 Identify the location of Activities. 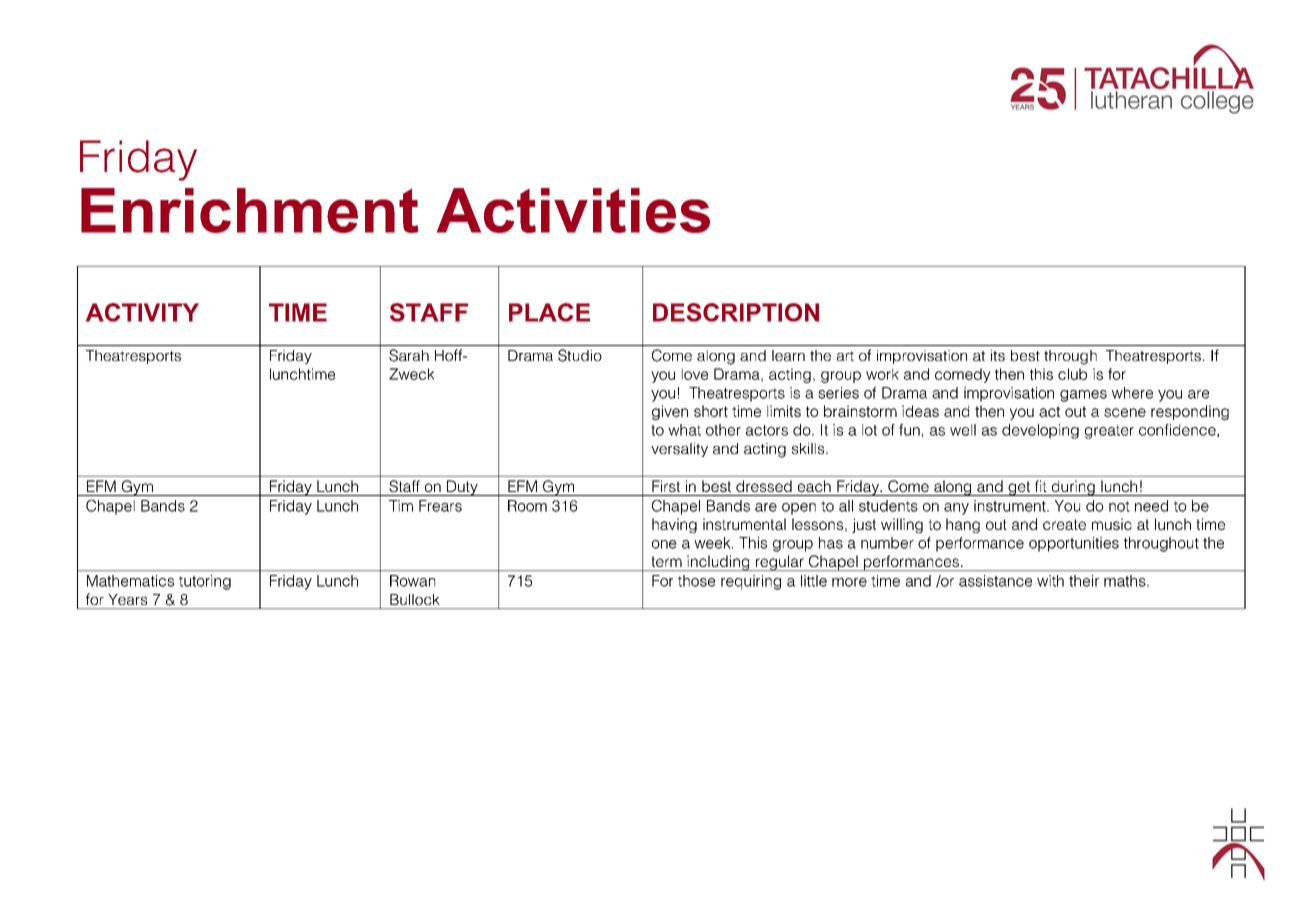
(573, 210).
